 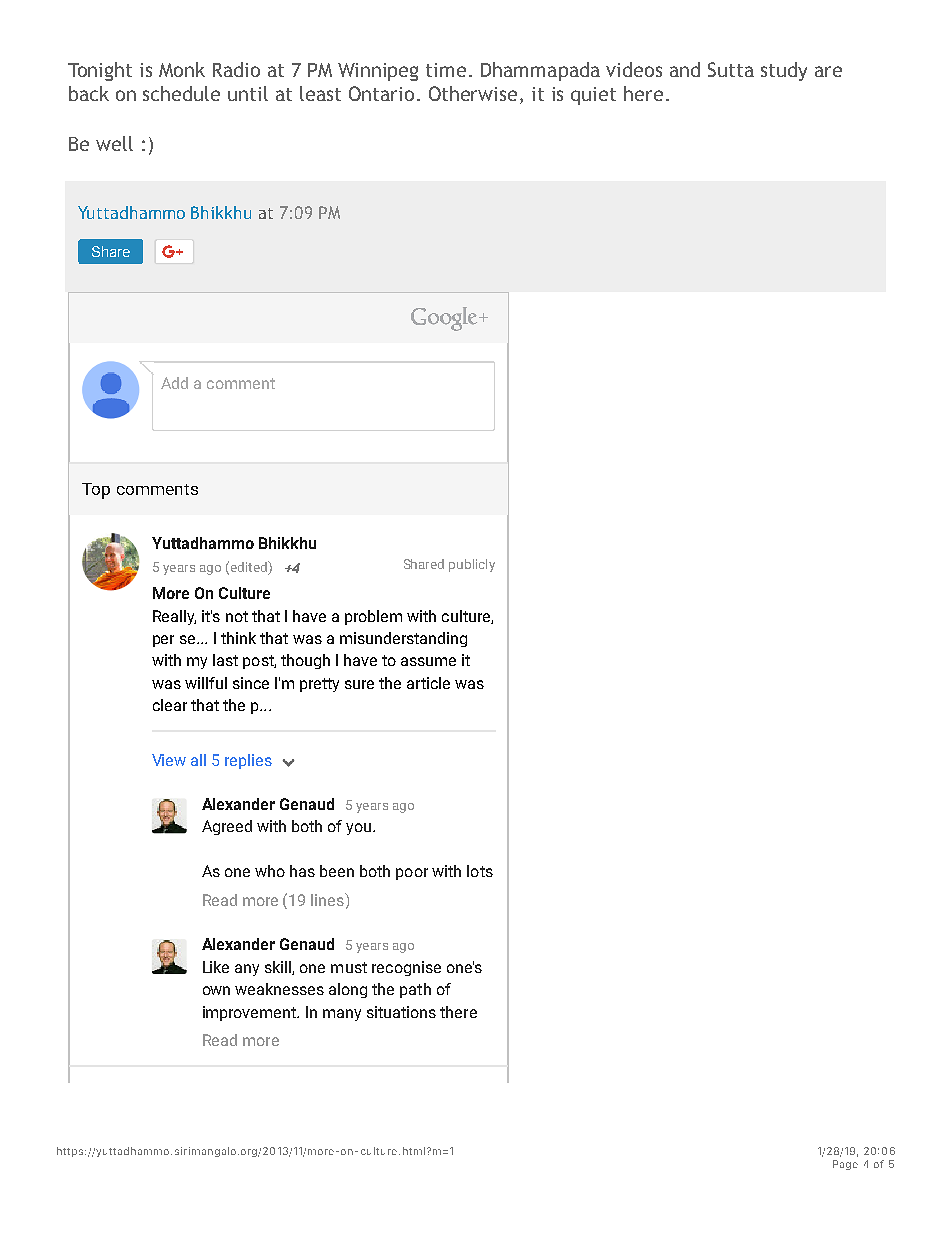 I want to click on Dhammapada, so click(x=540, y=71).
